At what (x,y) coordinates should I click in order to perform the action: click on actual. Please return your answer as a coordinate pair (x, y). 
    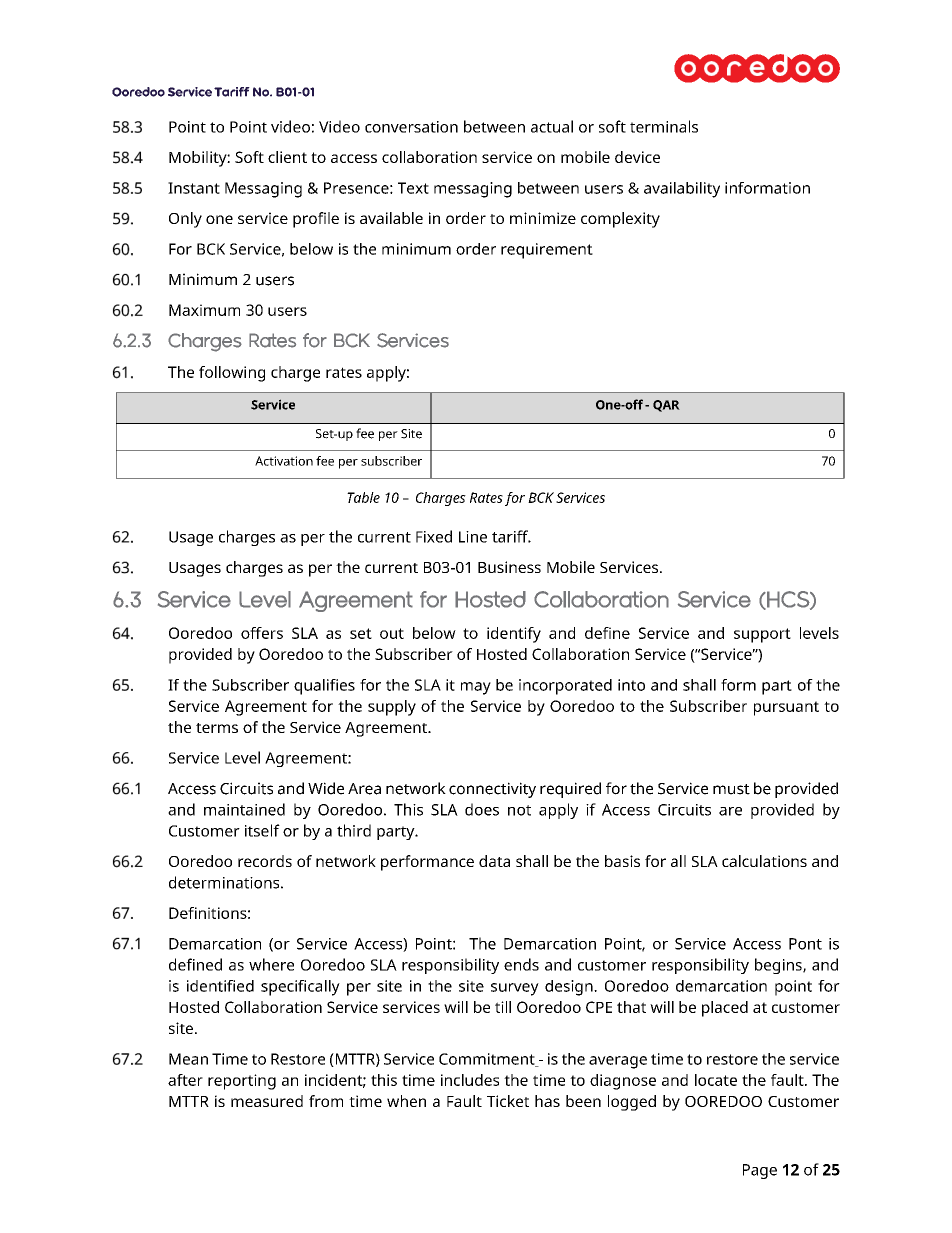
    Looking at the image, I should click on (552, 126).
